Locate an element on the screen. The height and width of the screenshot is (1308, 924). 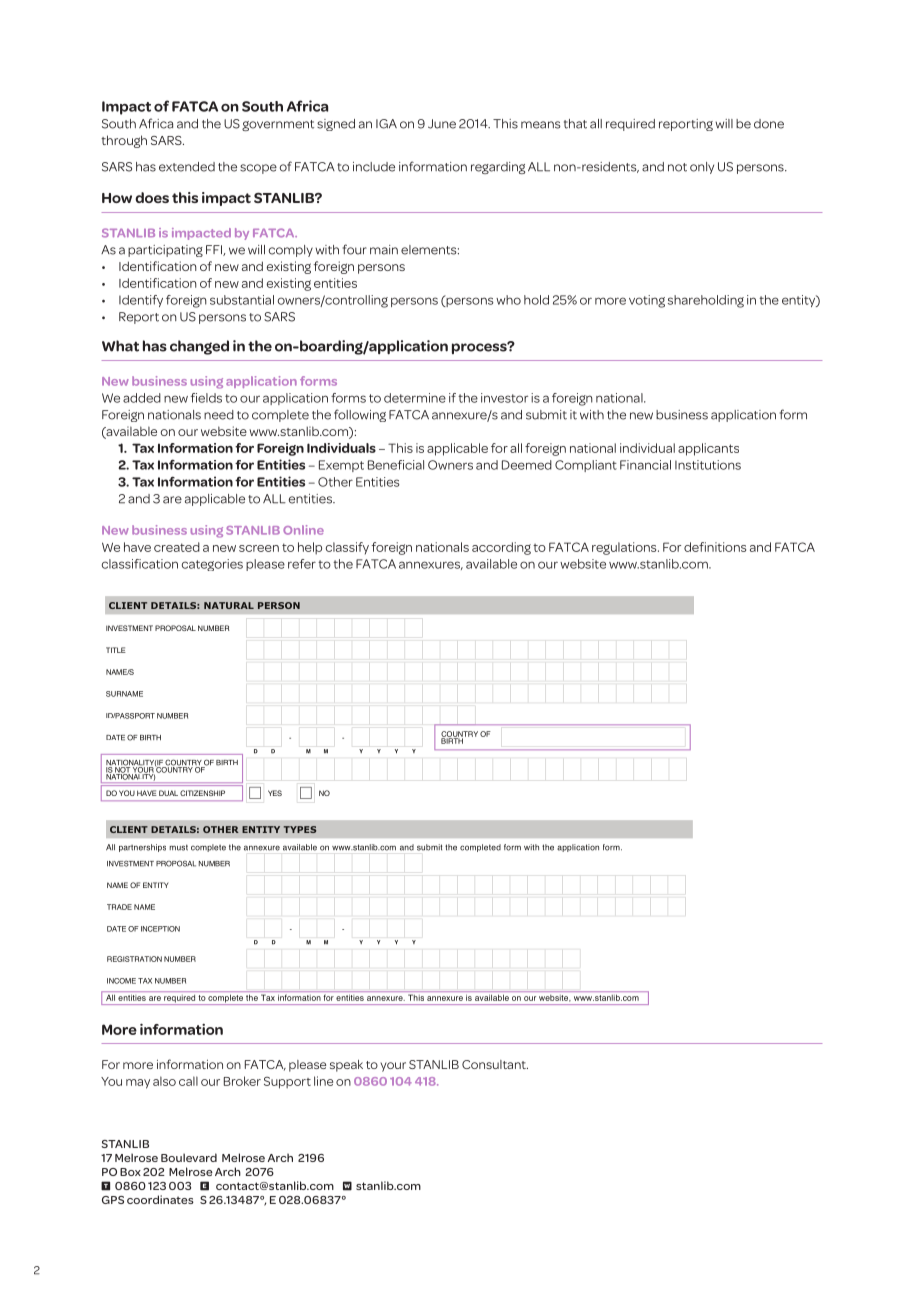
June is located at coordinates (442, 124).
